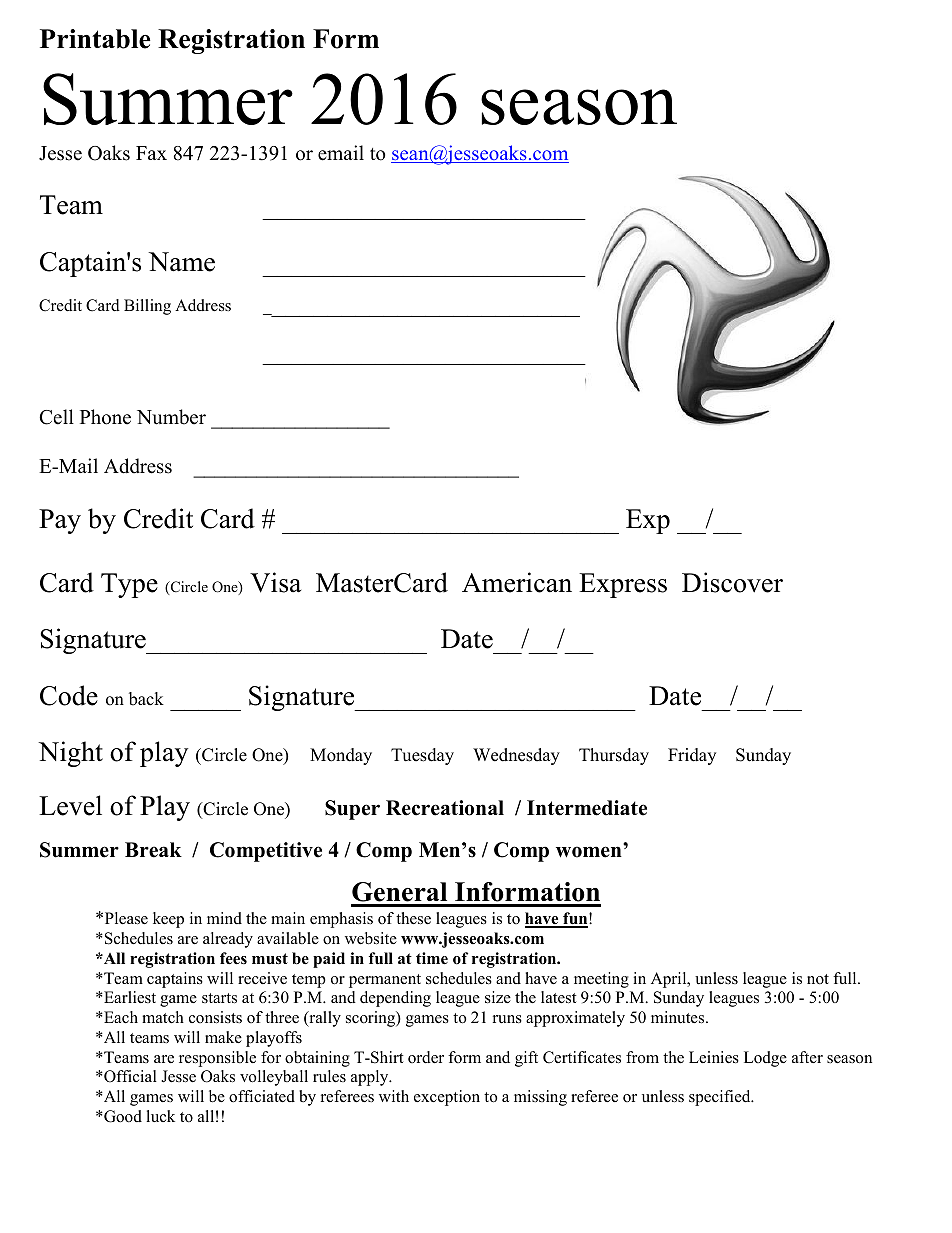  Describe the element at coordinates (95, 39) in the document. I see `Printable` at that location.
